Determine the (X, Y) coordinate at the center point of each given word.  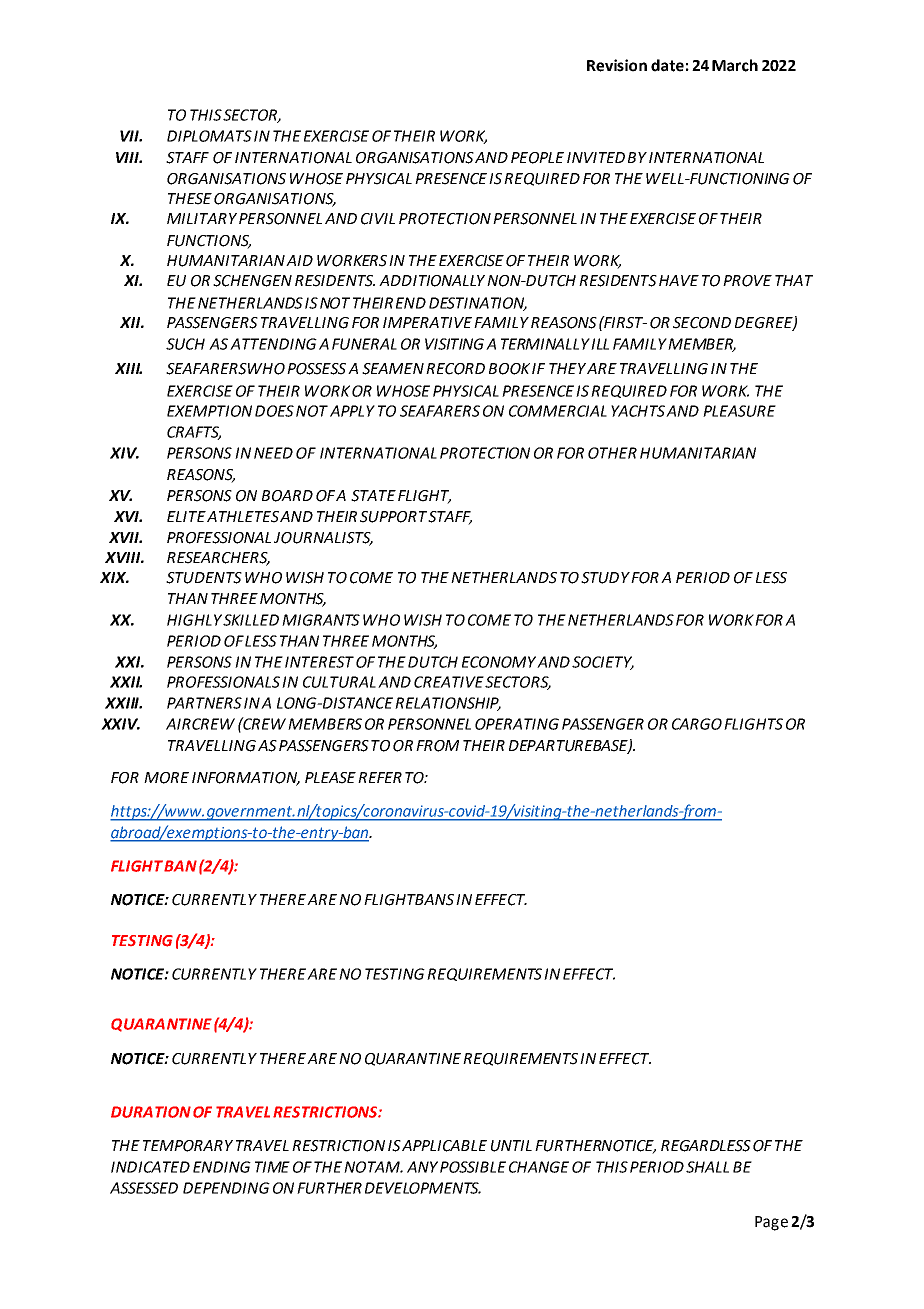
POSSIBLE (473, 1167)
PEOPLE (537, 158)
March (735, 65)
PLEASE (330, 778)
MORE (166, 778)
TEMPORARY (188, 1146)
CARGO (697, 724)
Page (771, 1223)
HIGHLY (194, 620)
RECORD (455, 369)
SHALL (707, 1167)
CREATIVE (449, 682)
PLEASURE (739, 411)
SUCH (185, 344)
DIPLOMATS (209, 136)
